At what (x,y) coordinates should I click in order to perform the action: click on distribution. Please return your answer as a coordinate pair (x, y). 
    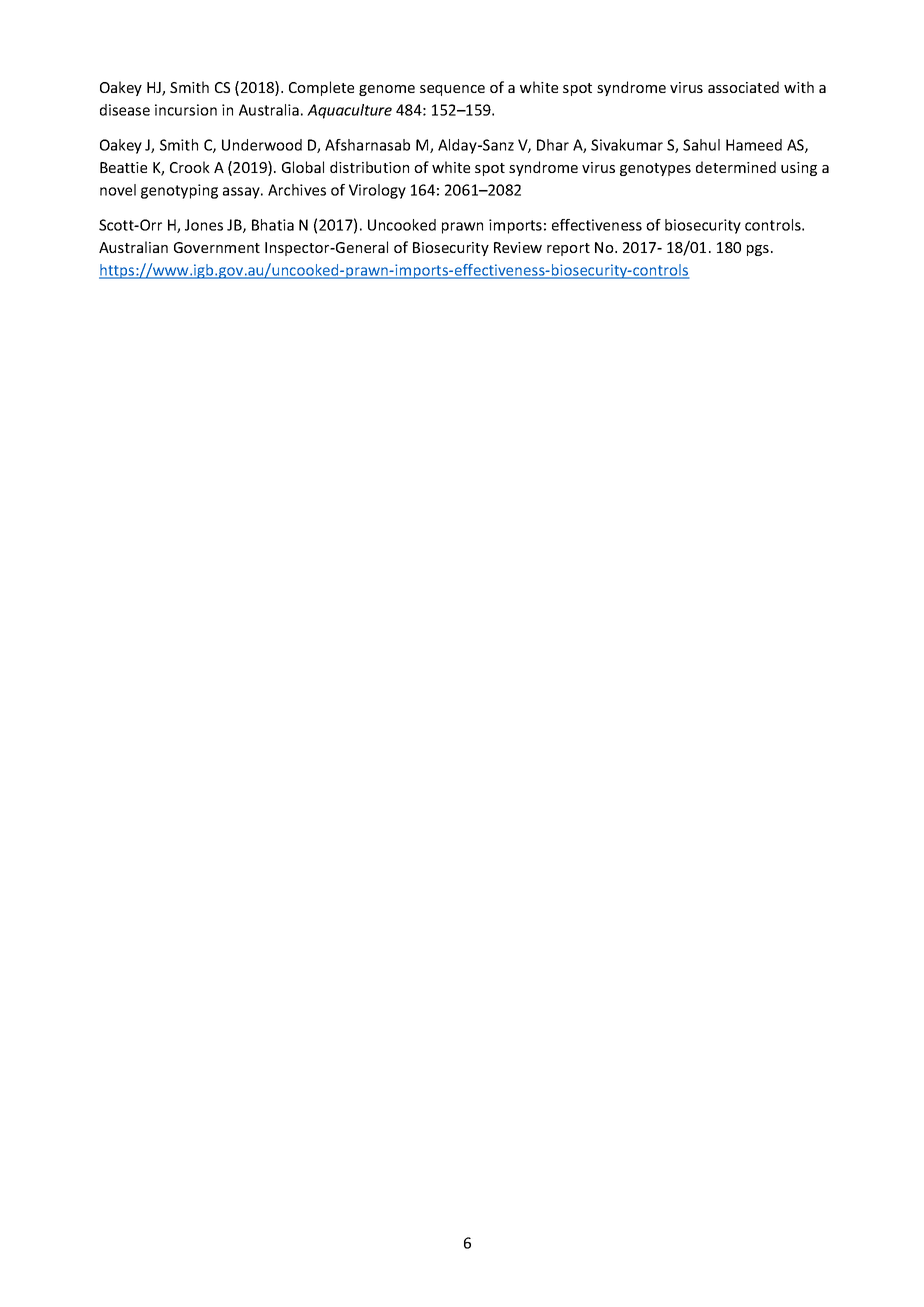
    Looking at the image, I should click on (369, 167).
